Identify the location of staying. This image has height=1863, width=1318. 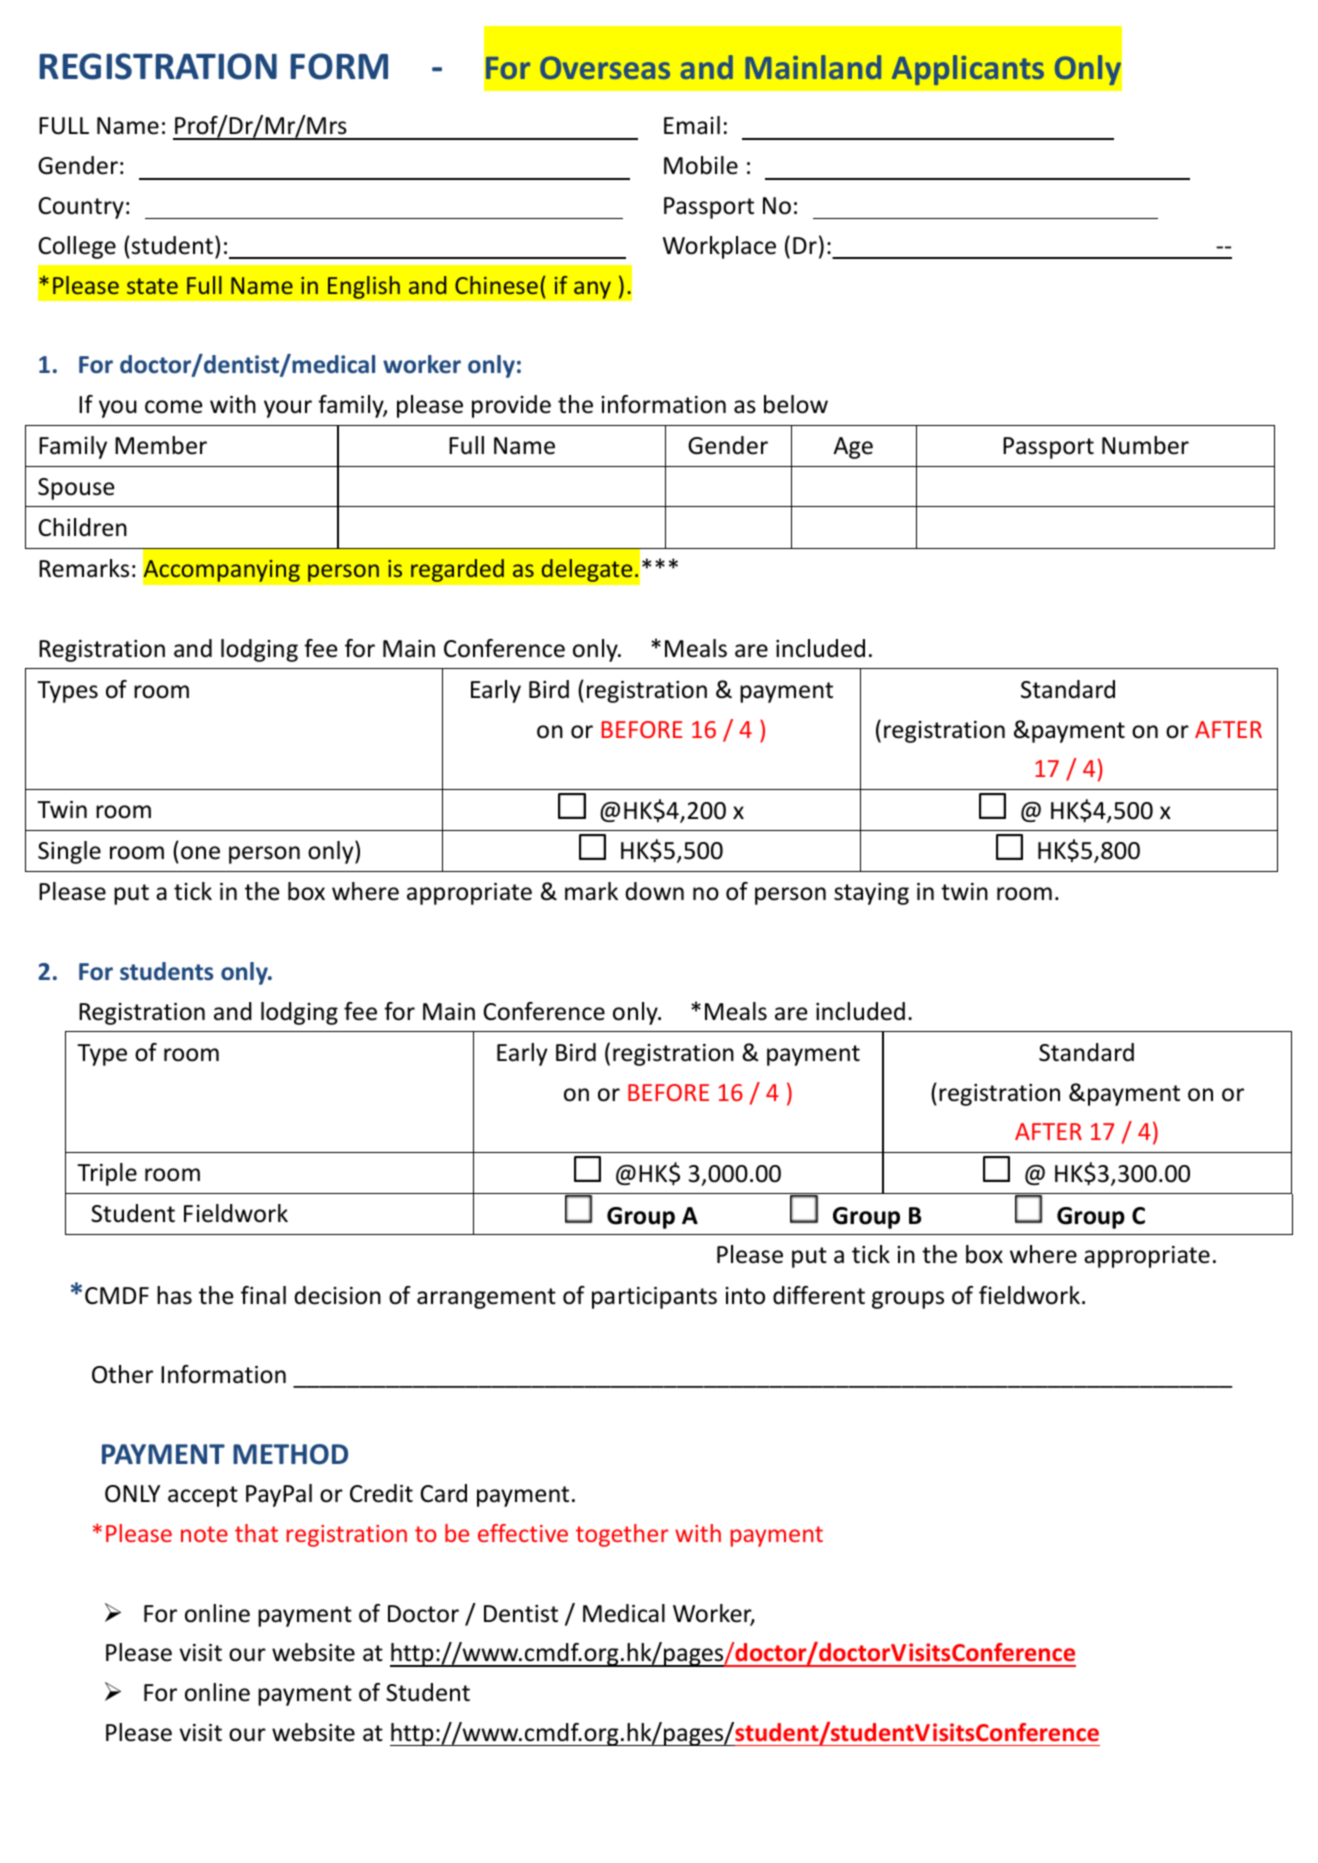
(871, 894).
